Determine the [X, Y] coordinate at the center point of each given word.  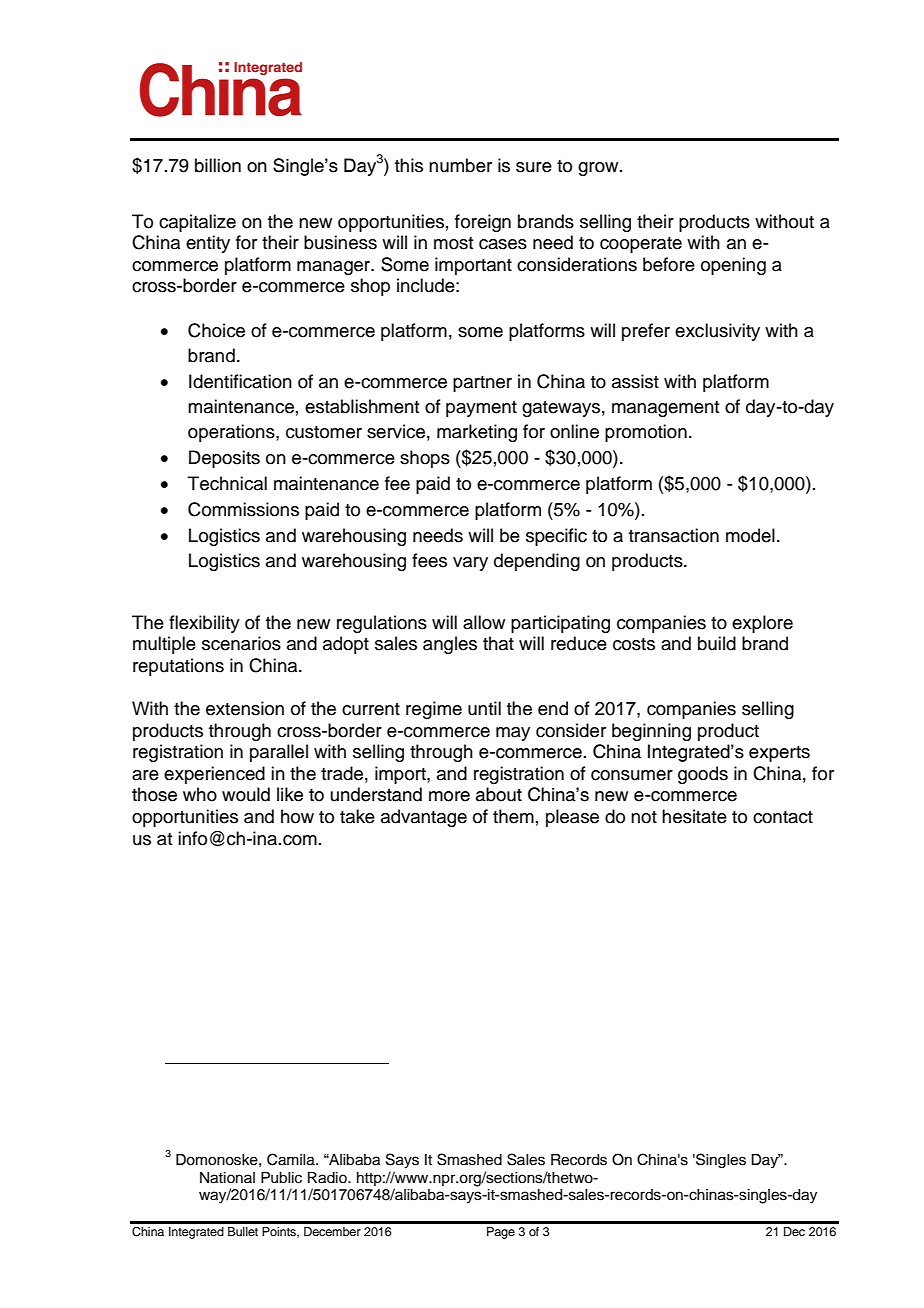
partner [482, 384]
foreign [483, 223]
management [665, 409]
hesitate [694, 816]
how [297, 816]
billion [218, 165]
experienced [214, 775]
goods [703, 775]
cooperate [641, 245]
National [227, 1178]
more [449, 796]
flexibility [204, 624]
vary [470, 564]
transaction [674, 535]
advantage [424, 818]
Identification [240, 381]
